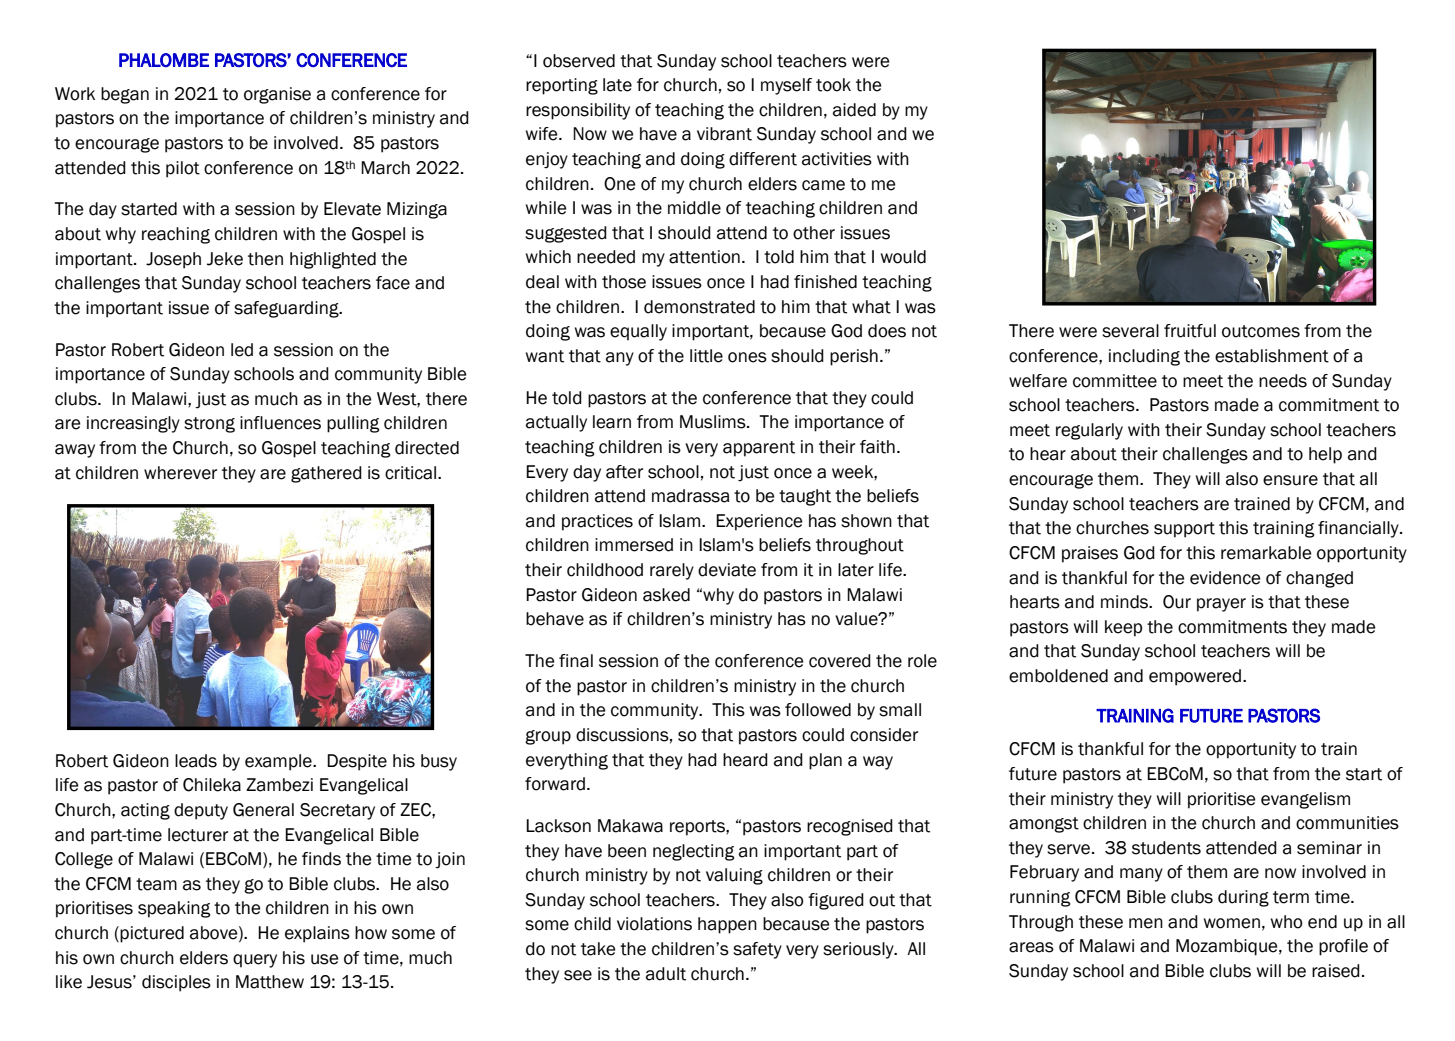 This page has height=1041, width=1455. What do you see at coordinates (1190, 331) in the page?
I see `fruitful` at bounding box center [1190, 331].
